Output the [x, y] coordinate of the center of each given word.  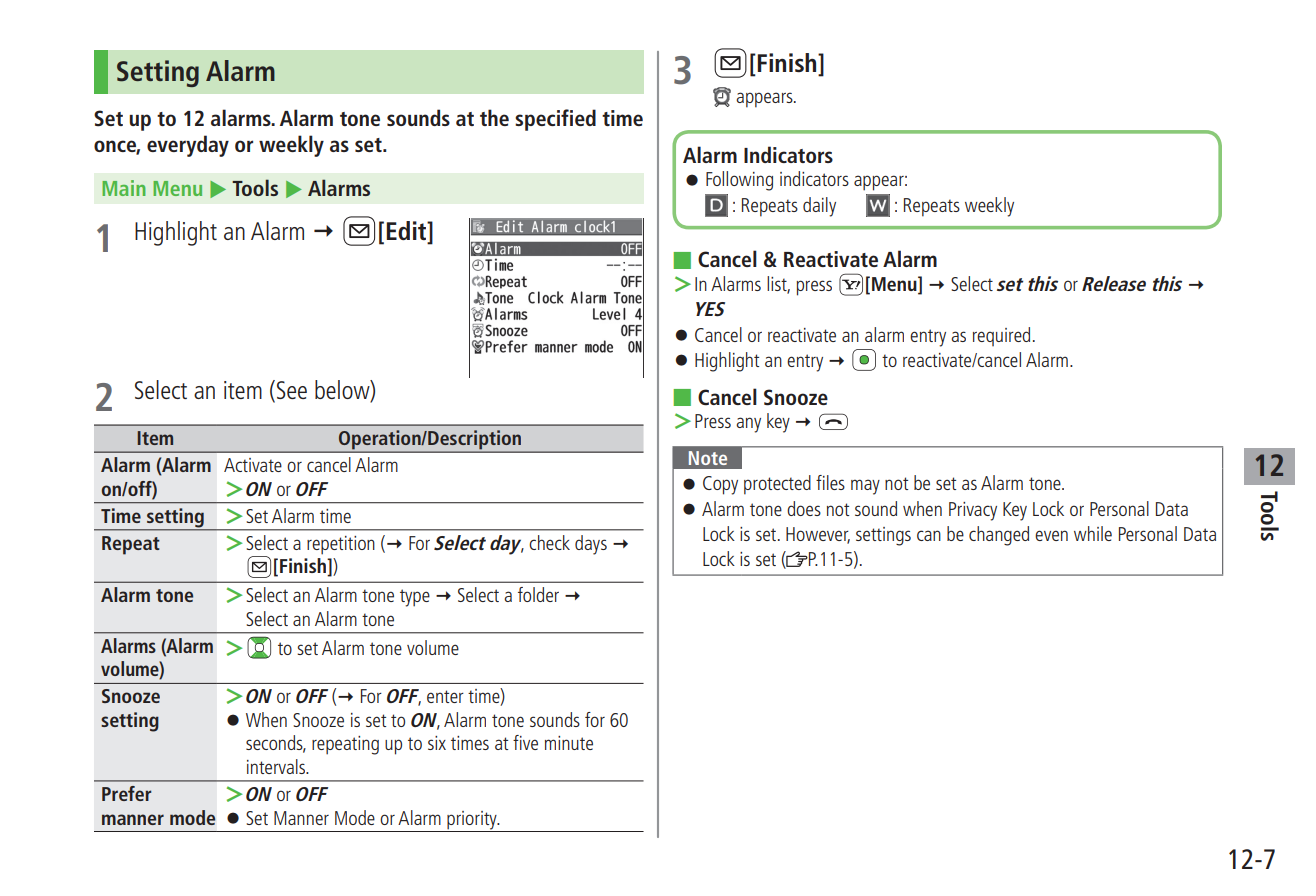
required [1001, 336]
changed [999, 536]
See [292, 390]
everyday [188, 146]
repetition [341, 545]
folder [538, 594]
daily [819, 207]
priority [473, 820]
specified [555, 120]
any [748, 425]
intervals [277, 766]
